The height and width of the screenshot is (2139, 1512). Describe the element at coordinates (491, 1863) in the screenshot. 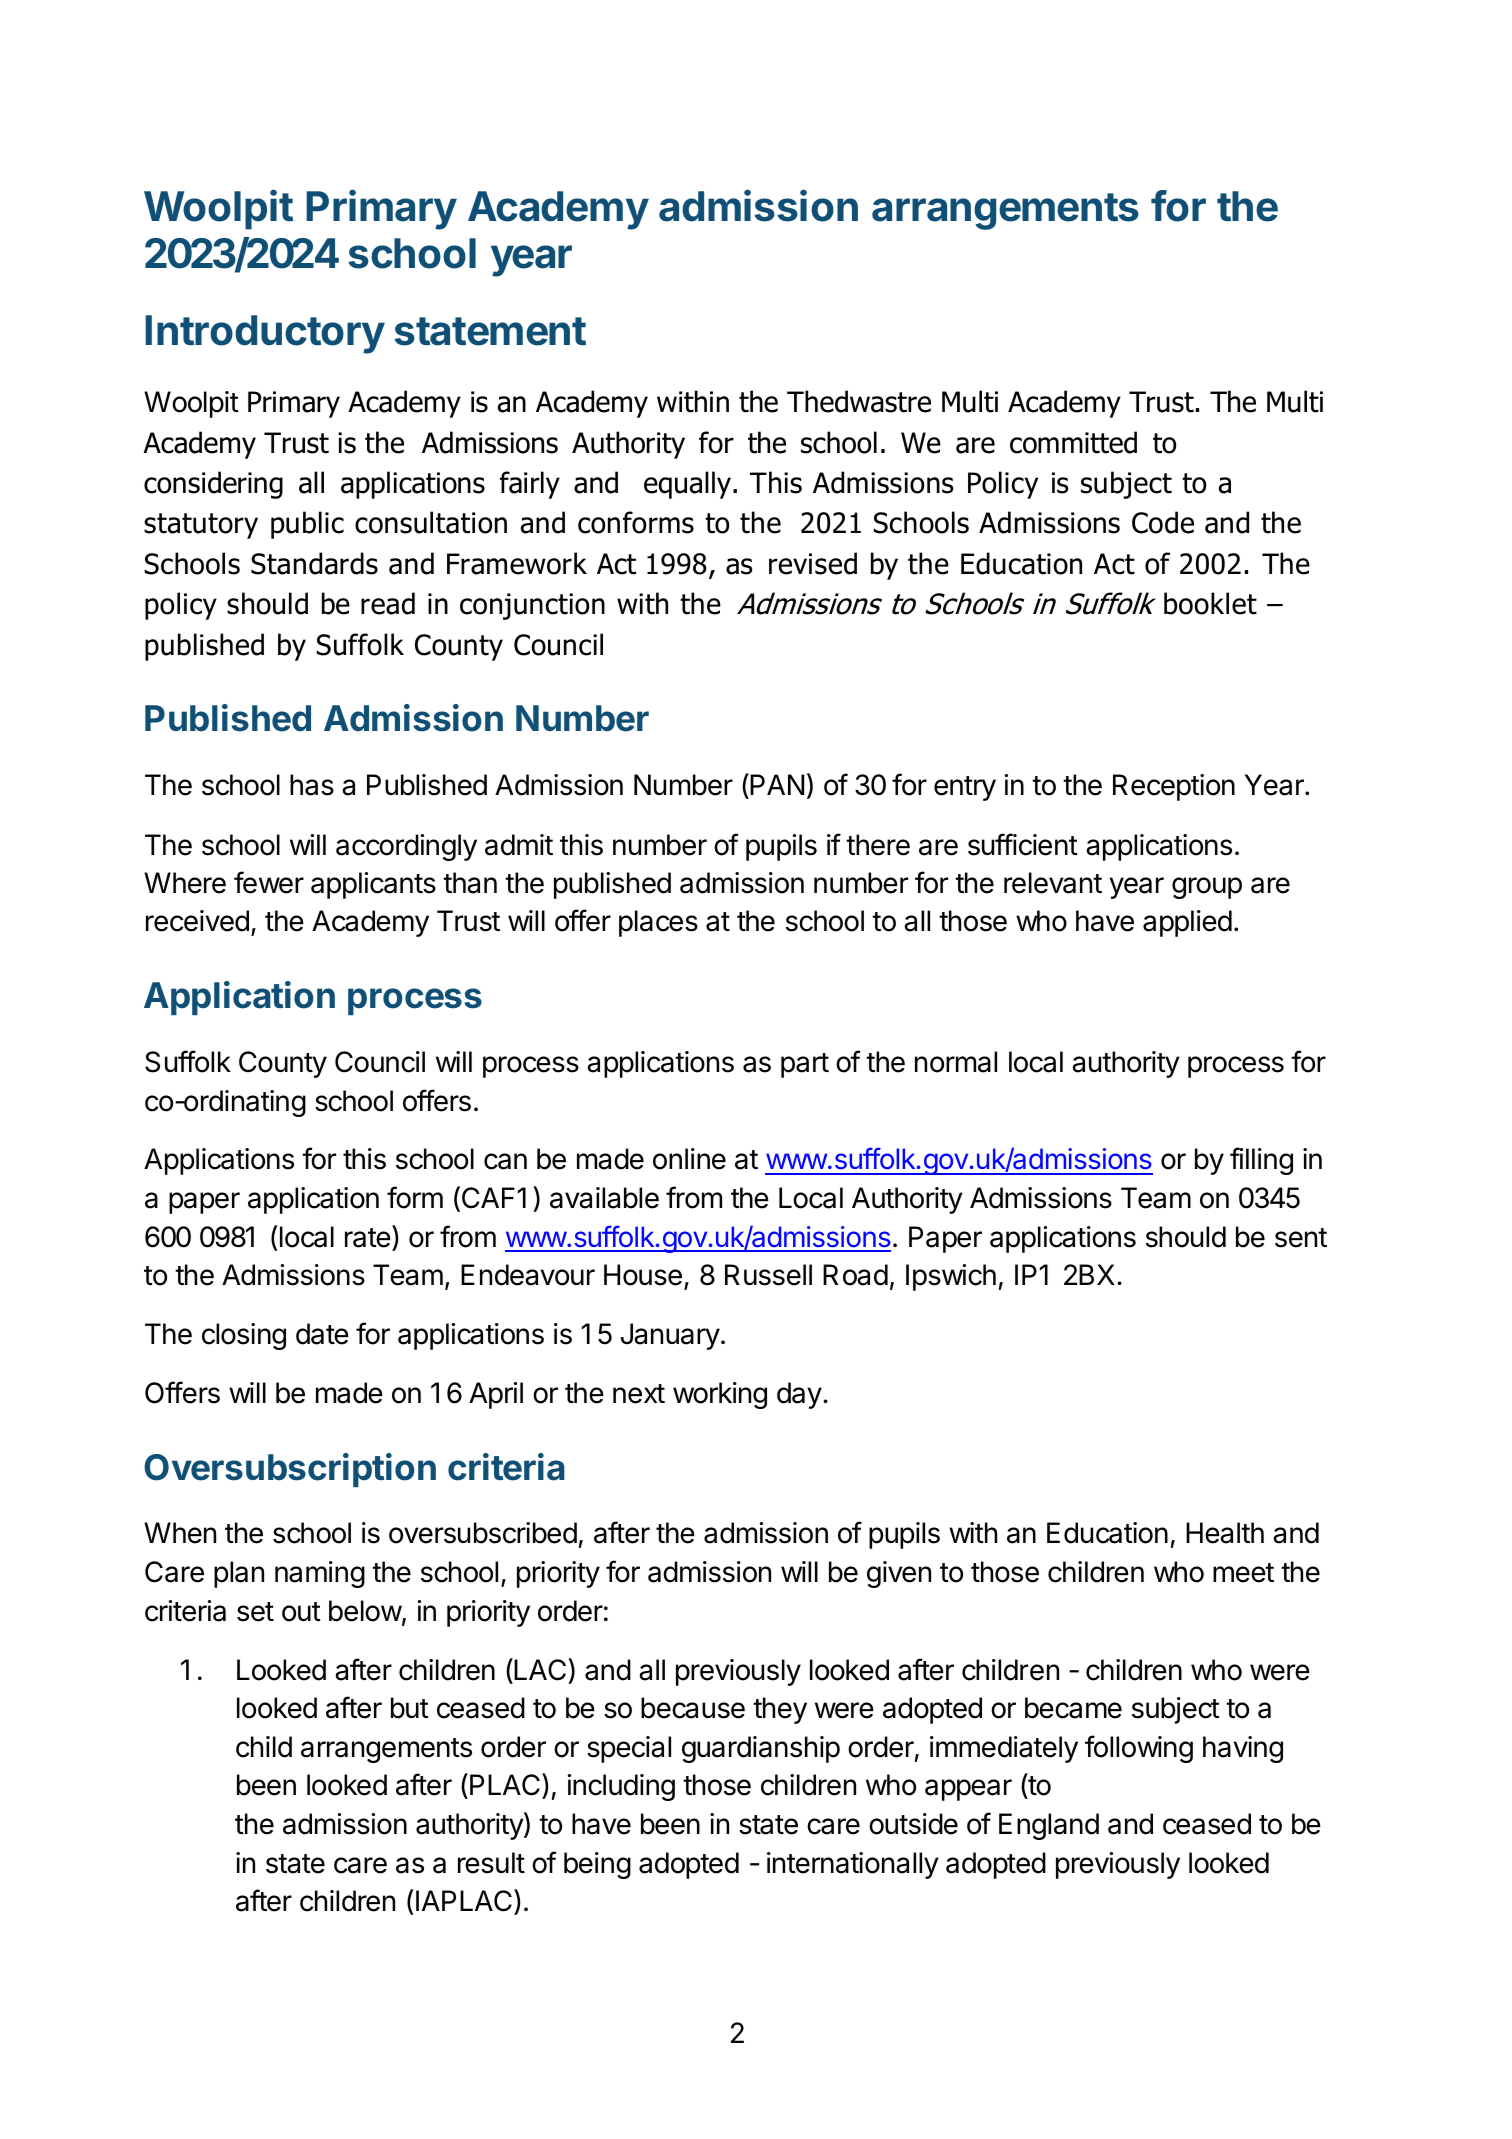

I see `result` at that location.
